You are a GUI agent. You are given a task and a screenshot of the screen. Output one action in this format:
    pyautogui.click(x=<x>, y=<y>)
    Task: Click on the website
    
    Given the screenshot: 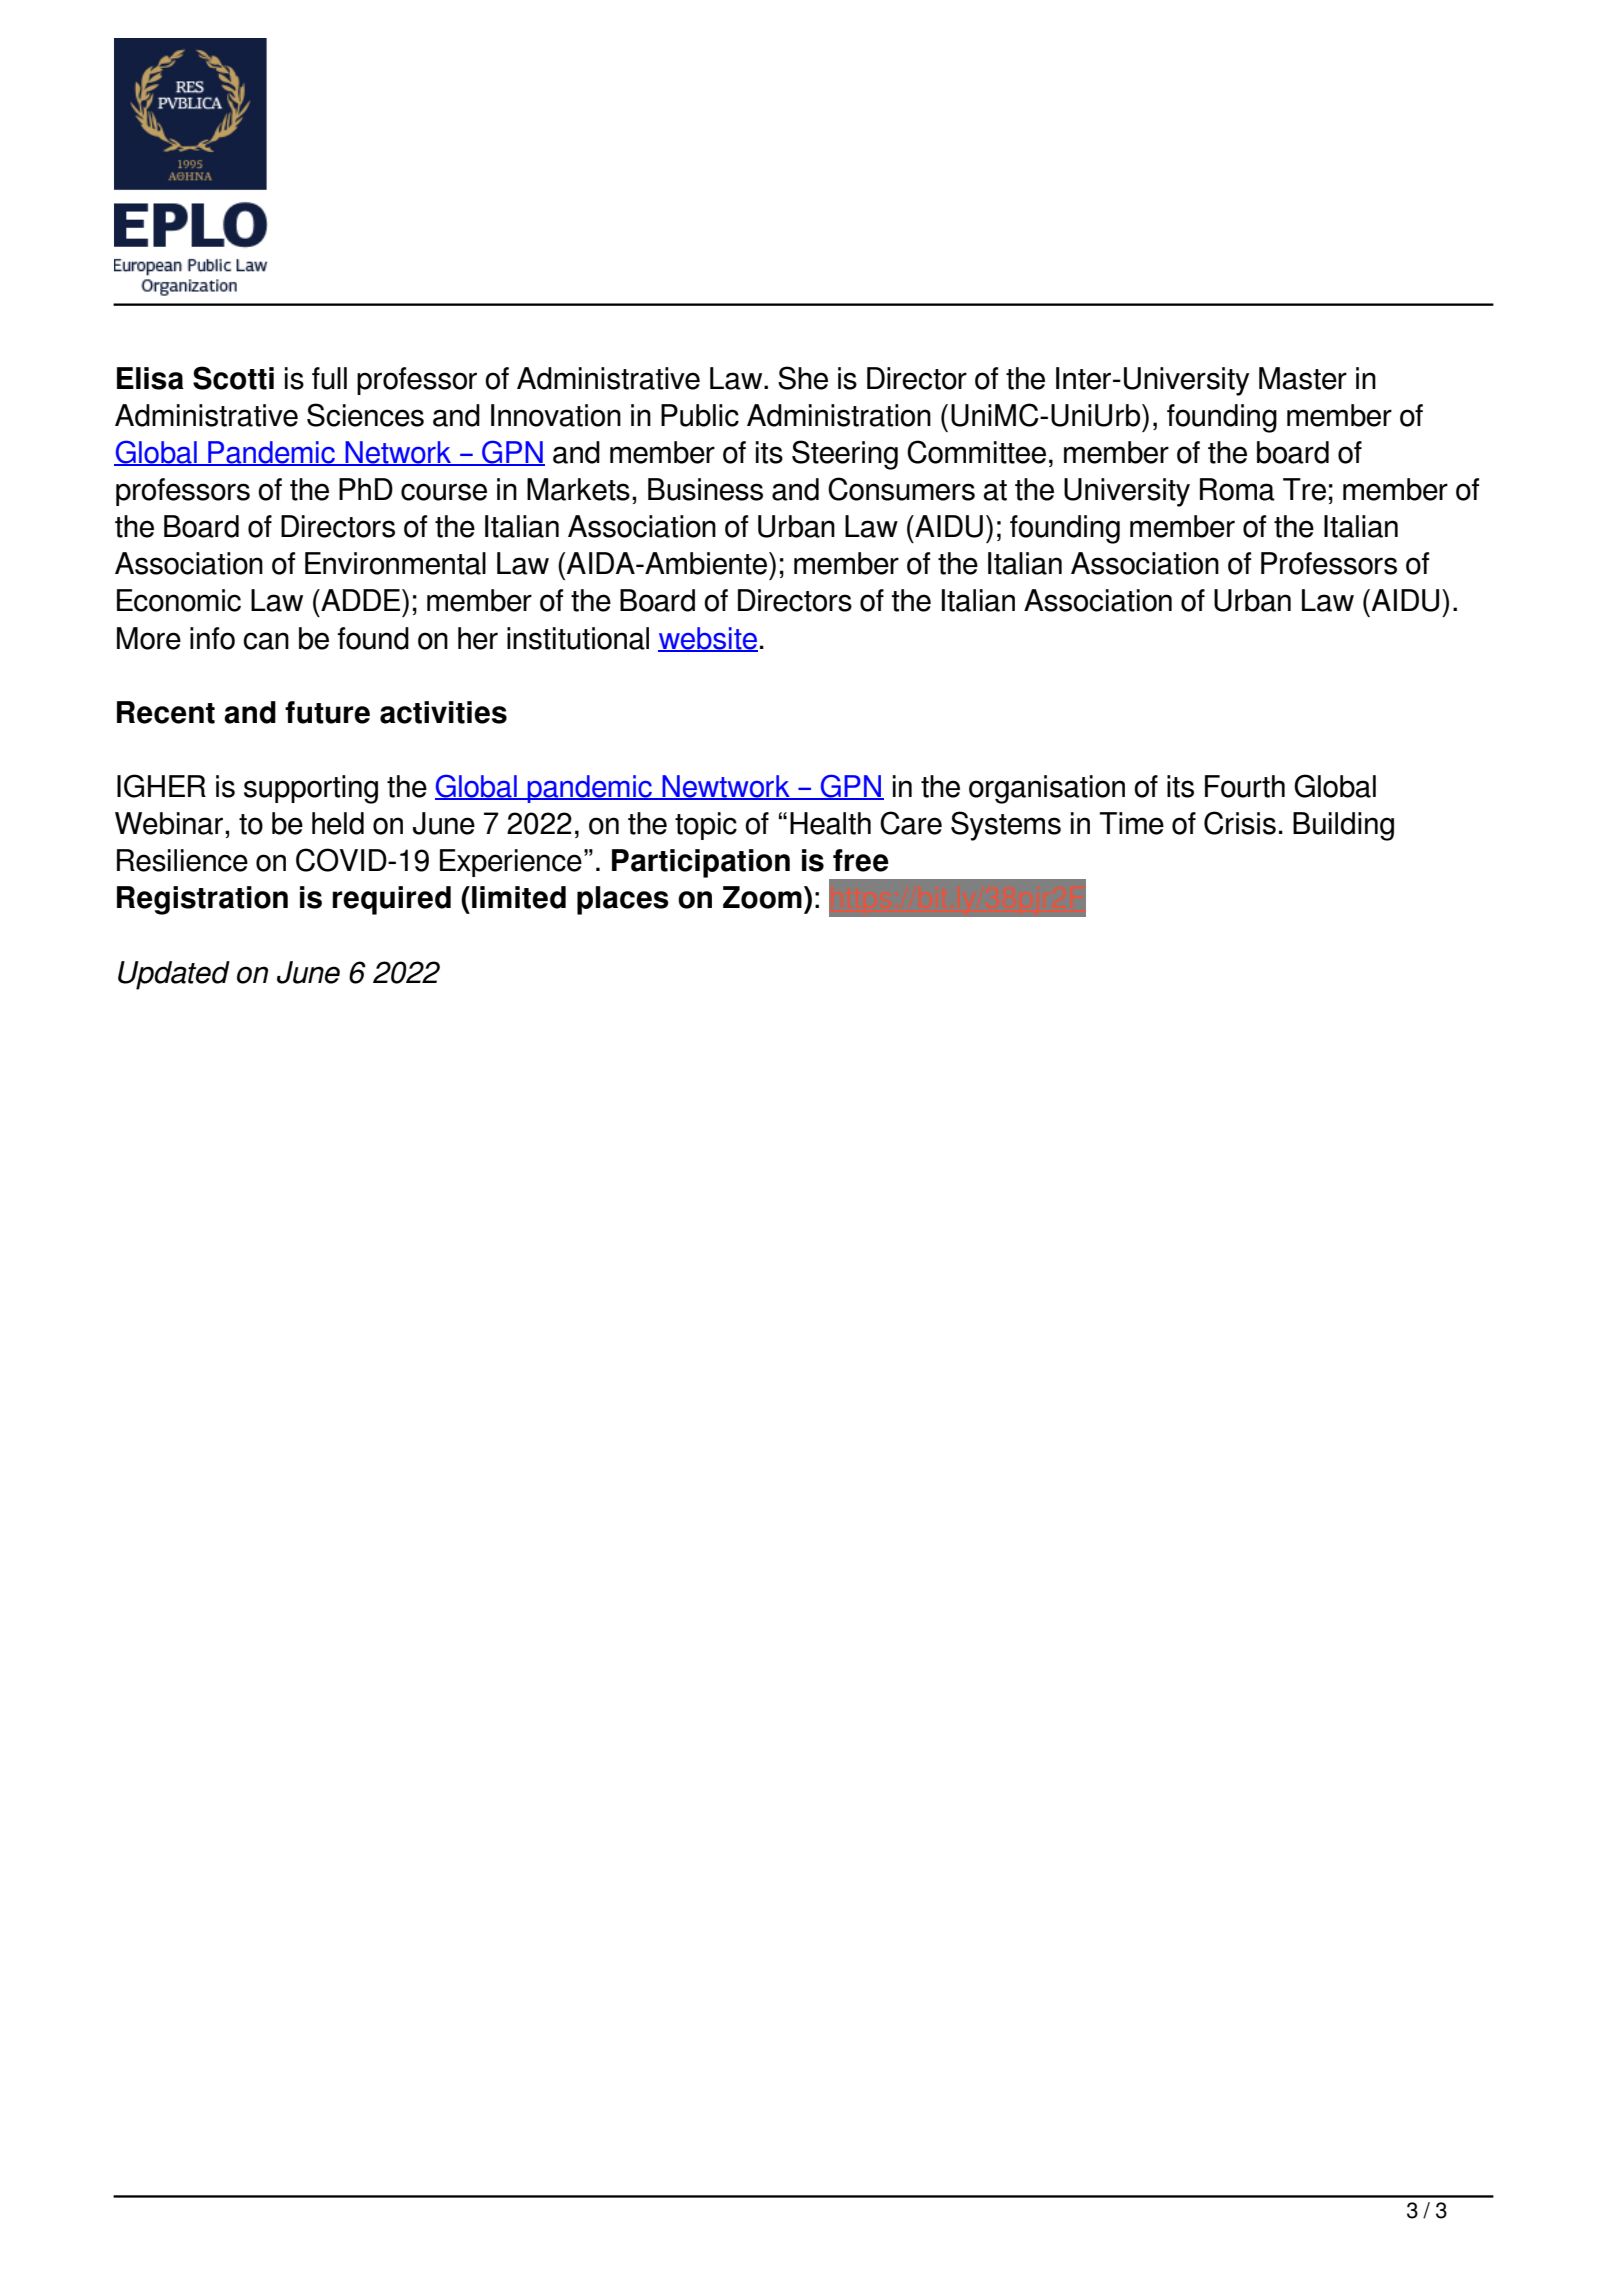 What is the action you would take?
    pyautogui.click(x=708, y=639)
